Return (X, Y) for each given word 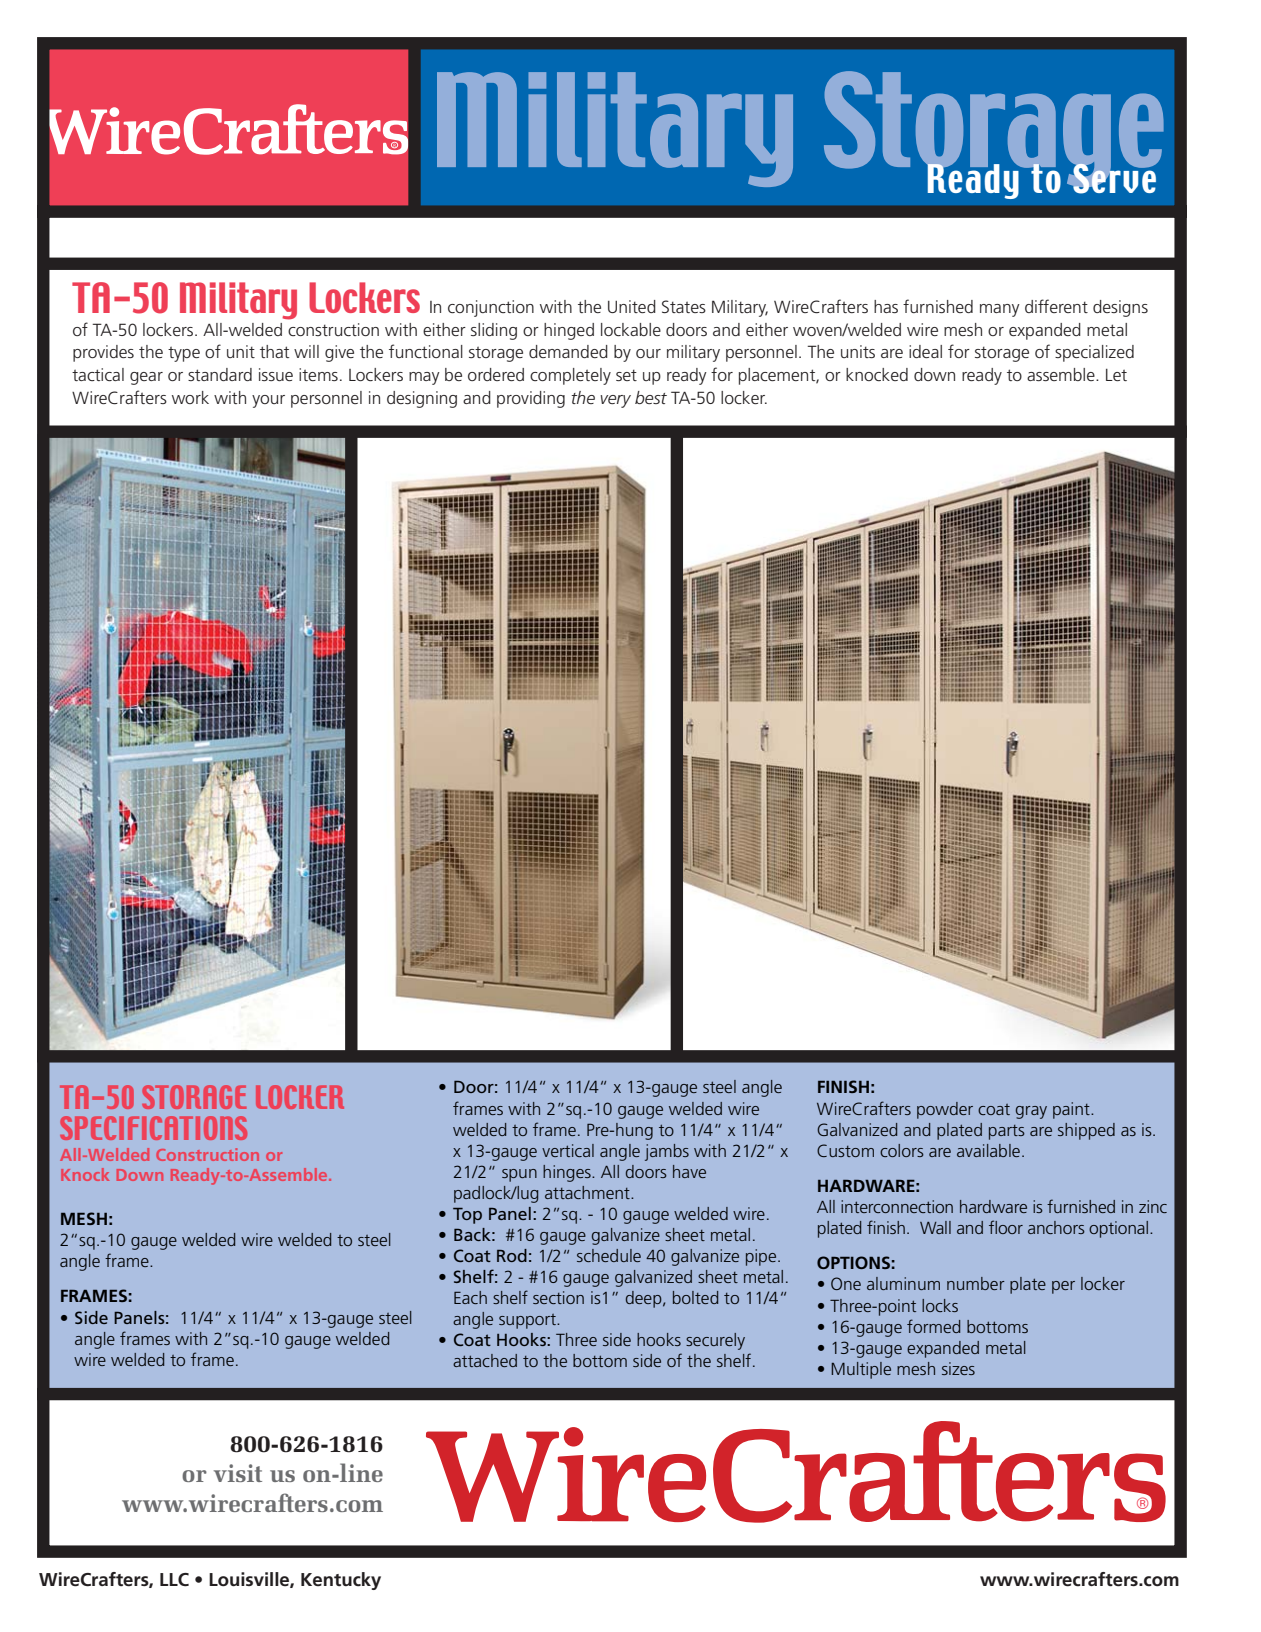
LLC (174, 1580)
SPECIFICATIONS (153, 1128)
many (1000, 310)
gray (1031, 1112)
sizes (958, 1368)
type (184, 354)
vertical (568, 1150)
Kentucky (341, 1581)
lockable (631, 329)
